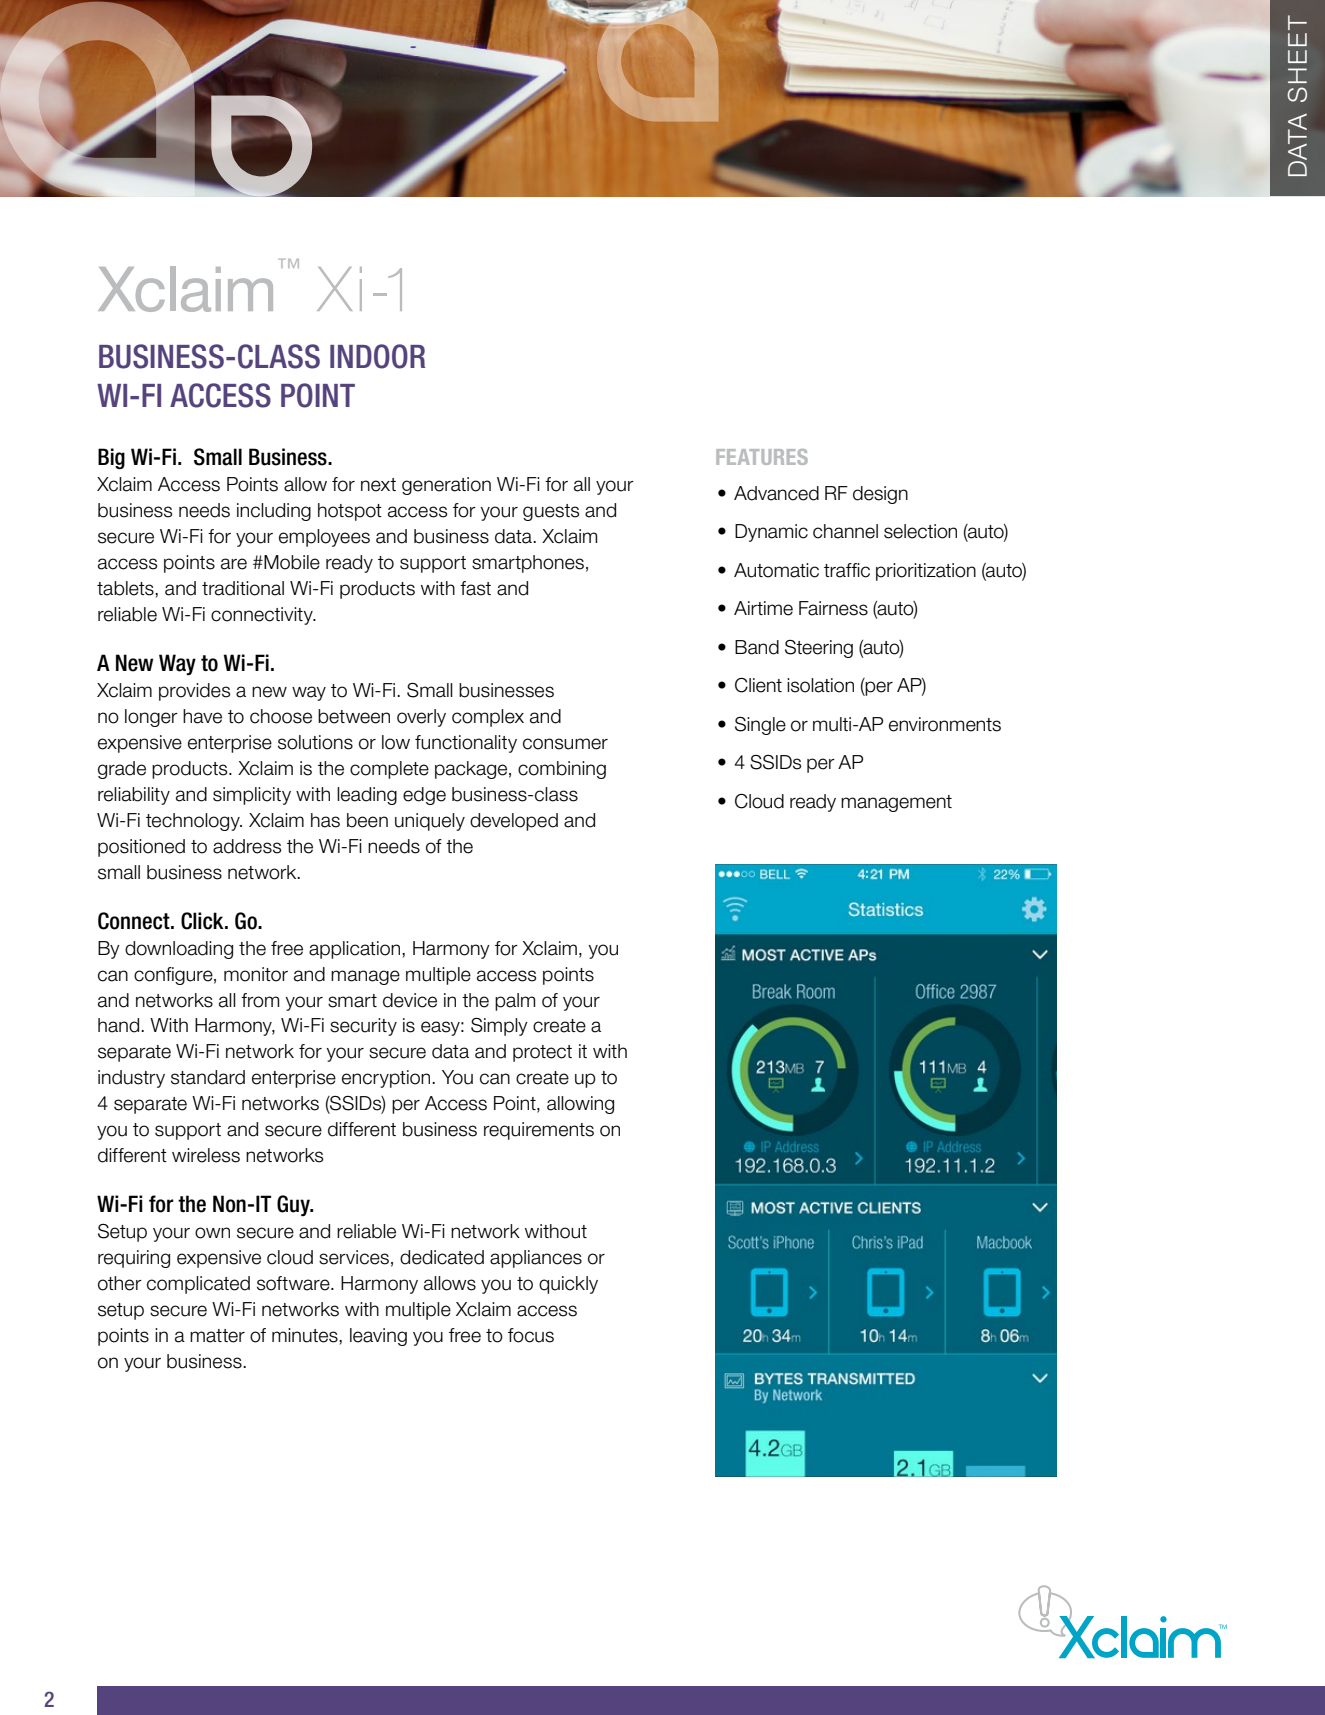 This image has height=1715, width=1325. What do you see at coordinates (762, 457) in the image?
I see `FEATURES` at bounding box center [762, 457].
